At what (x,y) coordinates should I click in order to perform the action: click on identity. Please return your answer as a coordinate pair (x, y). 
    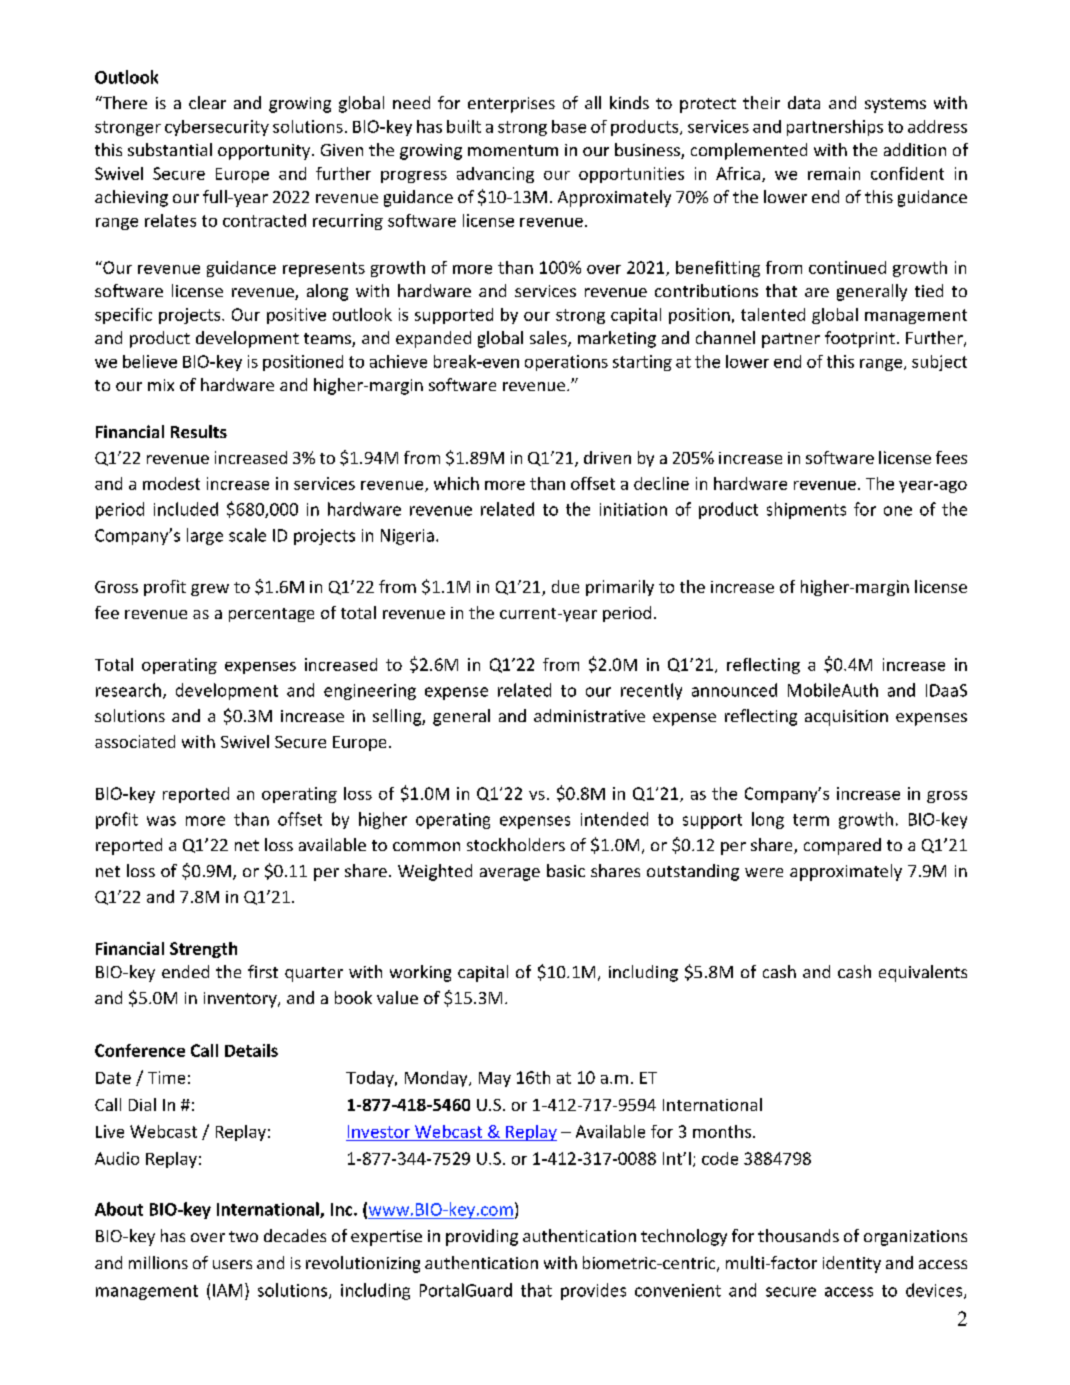
    Looking at the image, I should click on (852, 1264).
